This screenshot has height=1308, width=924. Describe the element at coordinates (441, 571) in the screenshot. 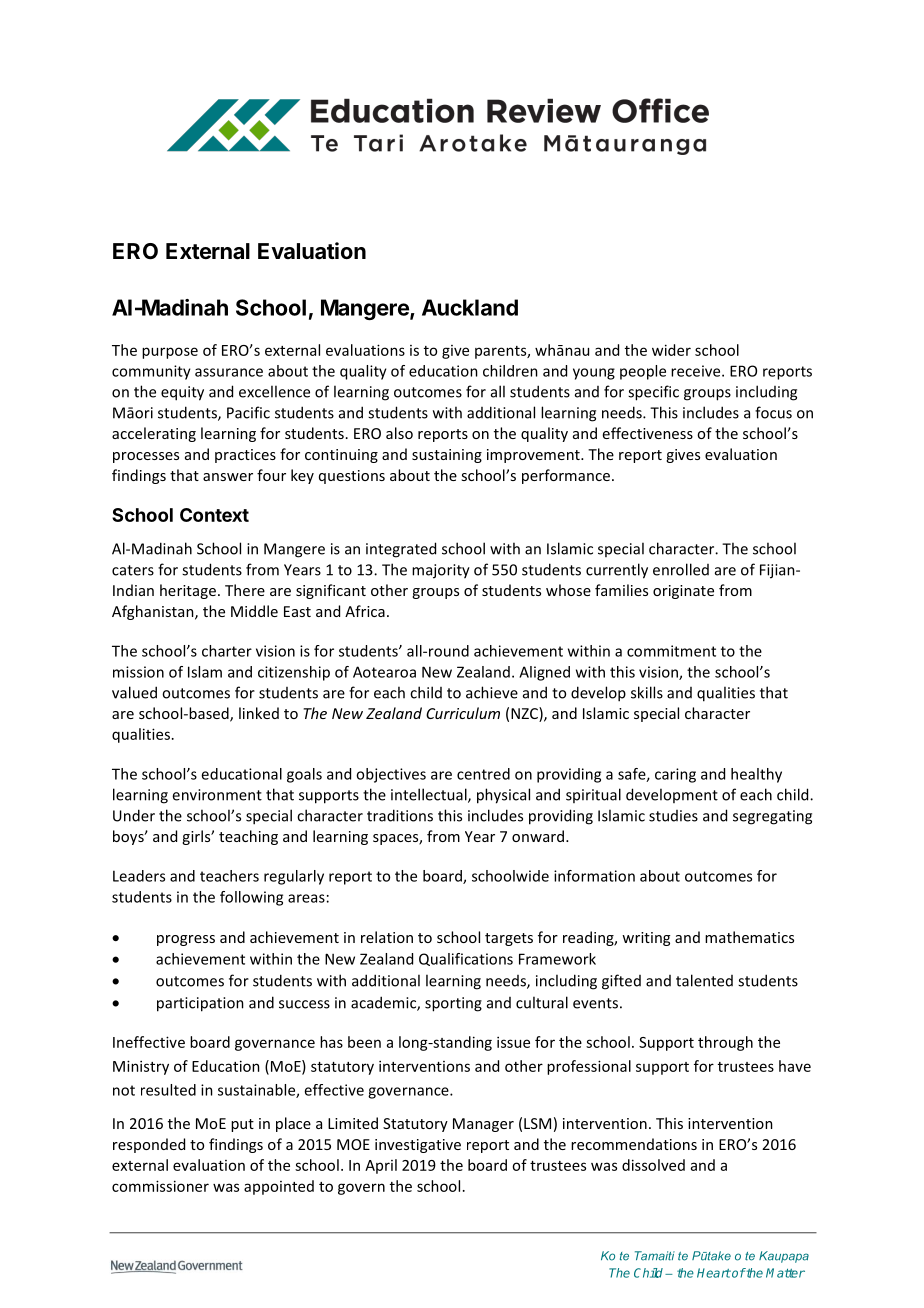

I see `majority` at that location.
